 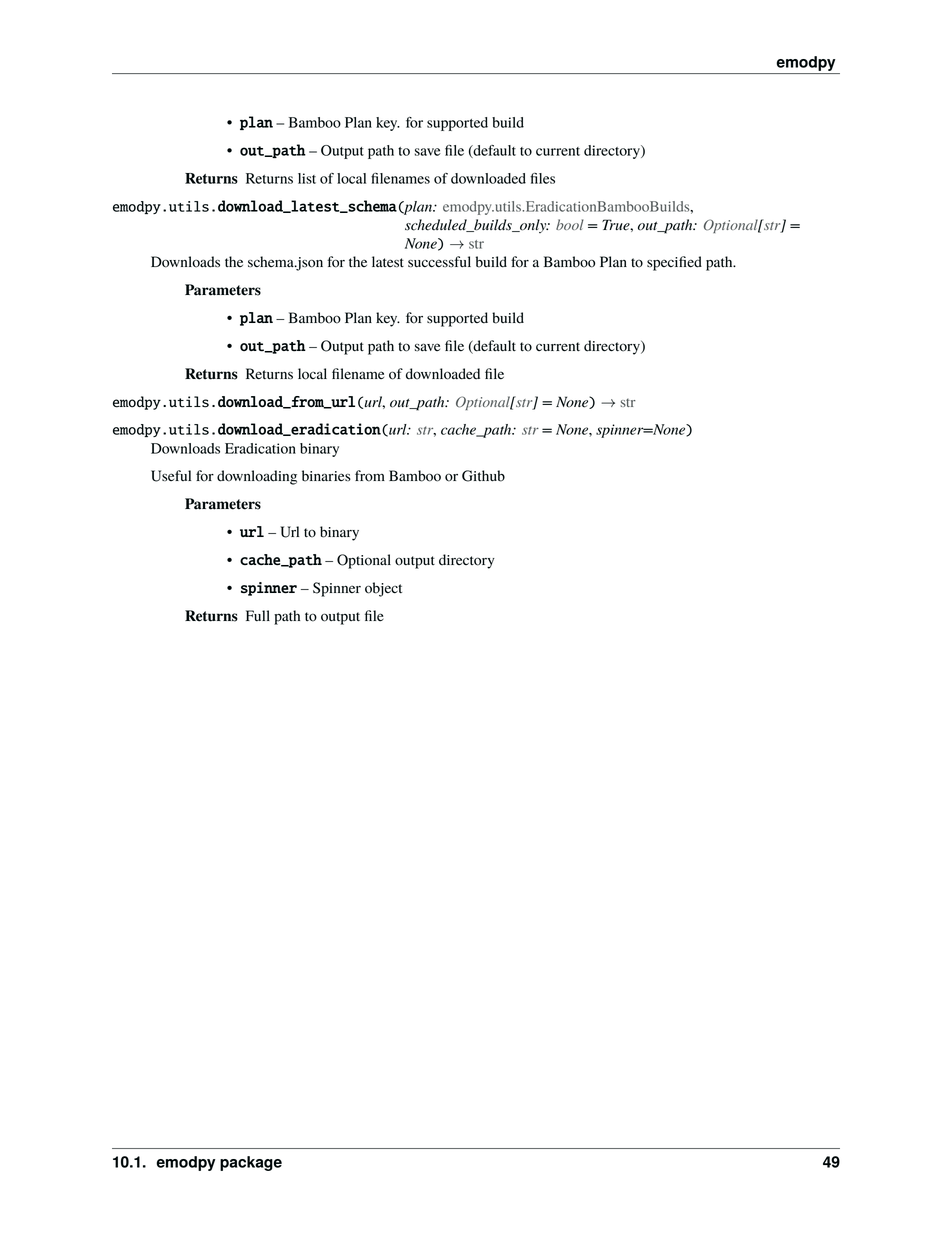 I want to click on binaries, so click(x=326, y=476).
